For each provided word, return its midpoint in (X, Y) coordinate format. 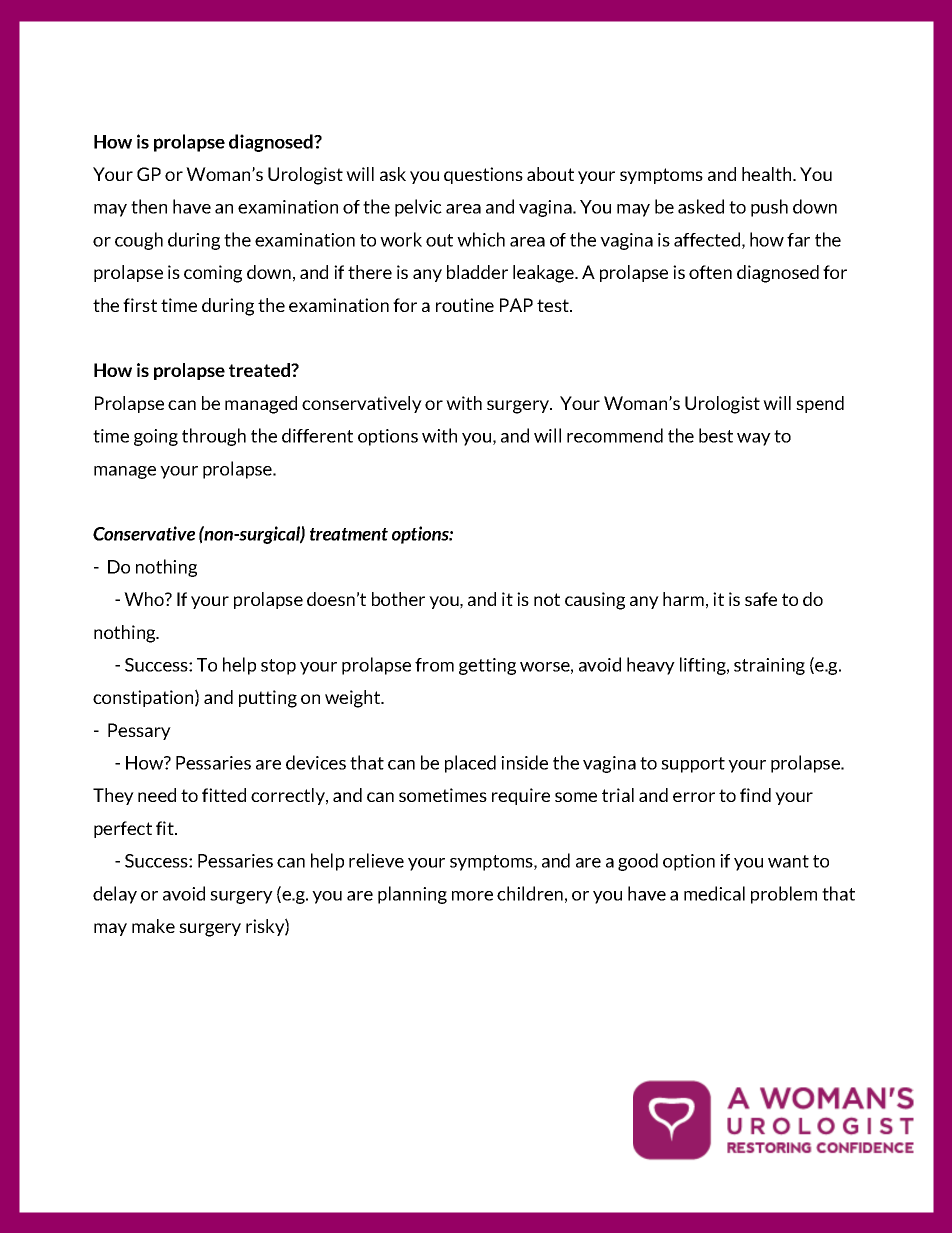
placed (470, 764)
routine (465, 305)
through (214, 437)
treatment (349, 534)
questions (483, 175)
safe (761, 599)
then (149, 206)
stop (278, 667)
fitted (224, 795)
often (710, 272)
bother (398, 599)
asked (701, 206)
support (693, 765)
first (140, 305)
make (153, 926)
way (754, 439)
